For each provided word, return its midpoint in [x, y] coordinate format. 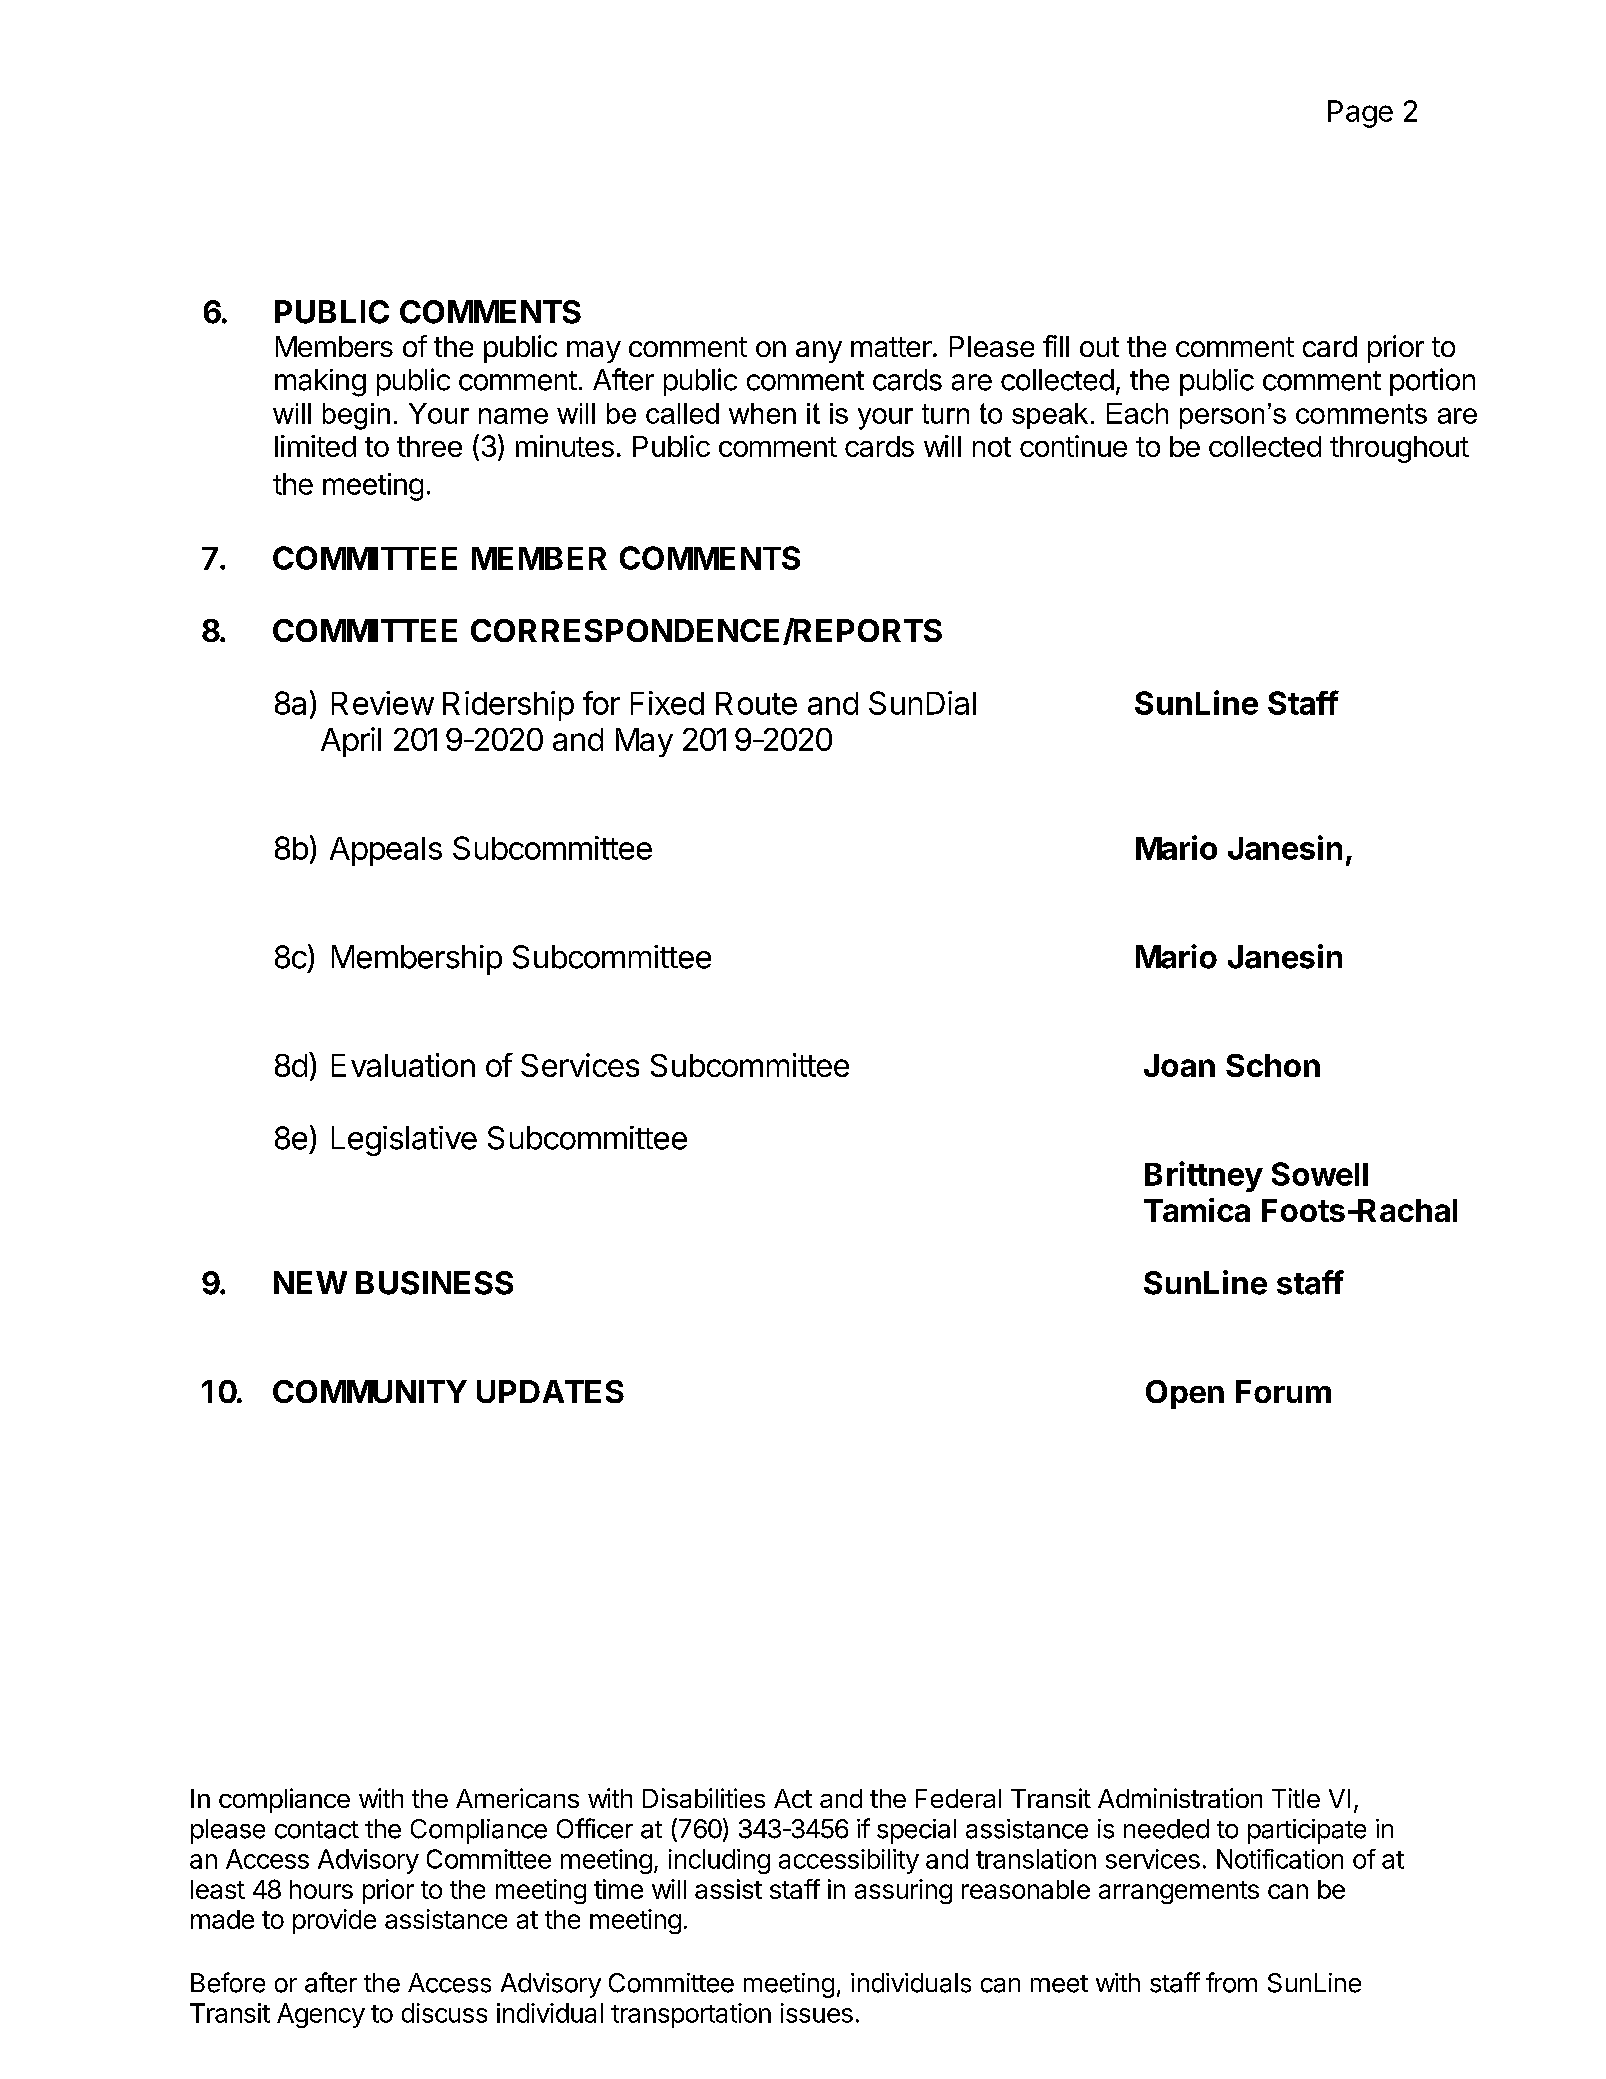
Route [756, 703]
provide [334, 1921]
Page [1360, 114]
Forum [1283, 1391]
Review [383, 703]
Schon [1273, 1065]
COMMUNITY [370, 1391]
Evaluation [403, 1065]
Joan [1179, 1065]
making [320, 383]
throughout [1399, 449]
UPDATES [550, 1391]
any [819, 352]
